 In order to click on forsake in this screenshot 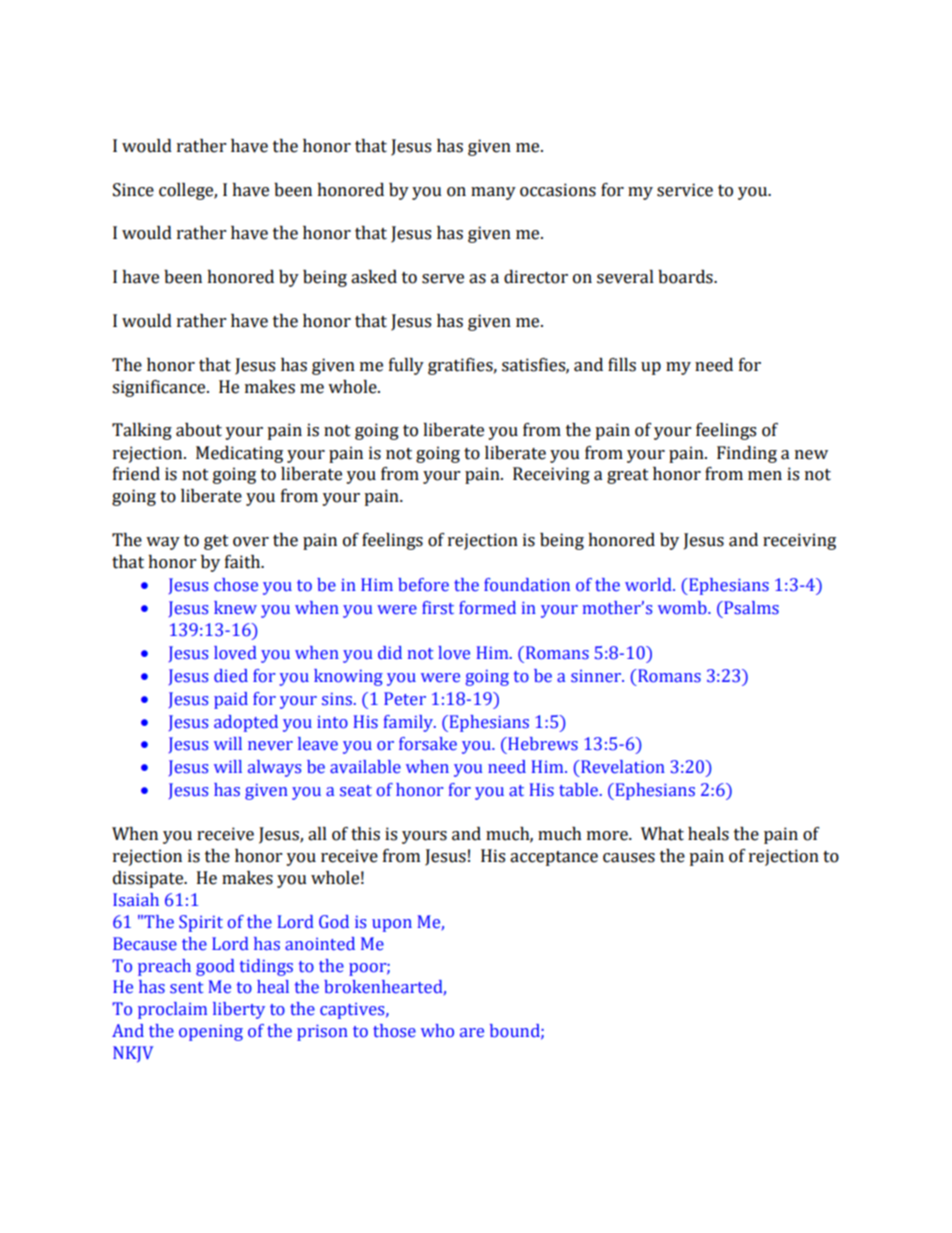, I will do `click(428, 744)`.
